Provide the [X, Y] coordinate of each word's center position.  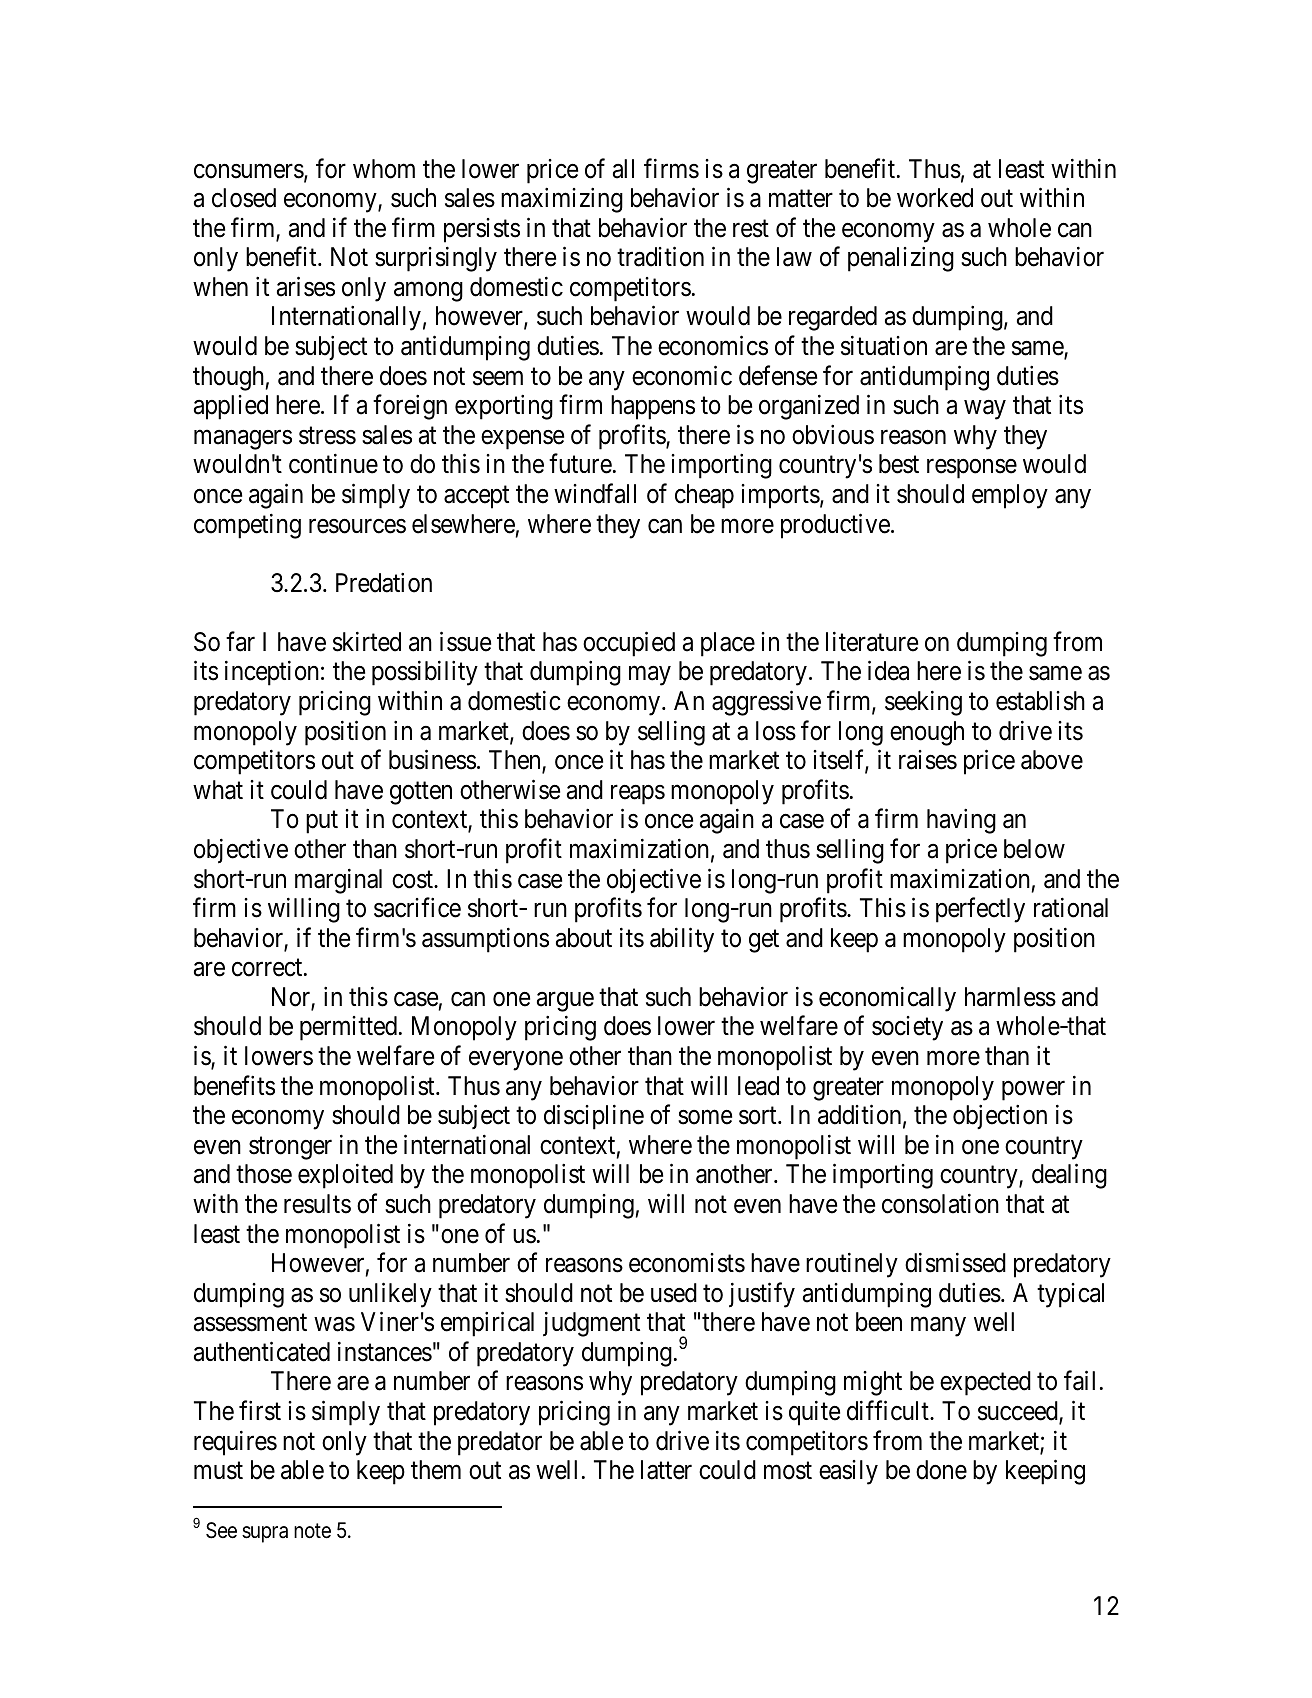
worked [935, 198]
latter [666, 1470]
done [941, 1470]
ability [682, 940]
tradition [660, 257]
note [312, 1531]
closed [244, 198]
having [961, 821]
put [322, 823]
